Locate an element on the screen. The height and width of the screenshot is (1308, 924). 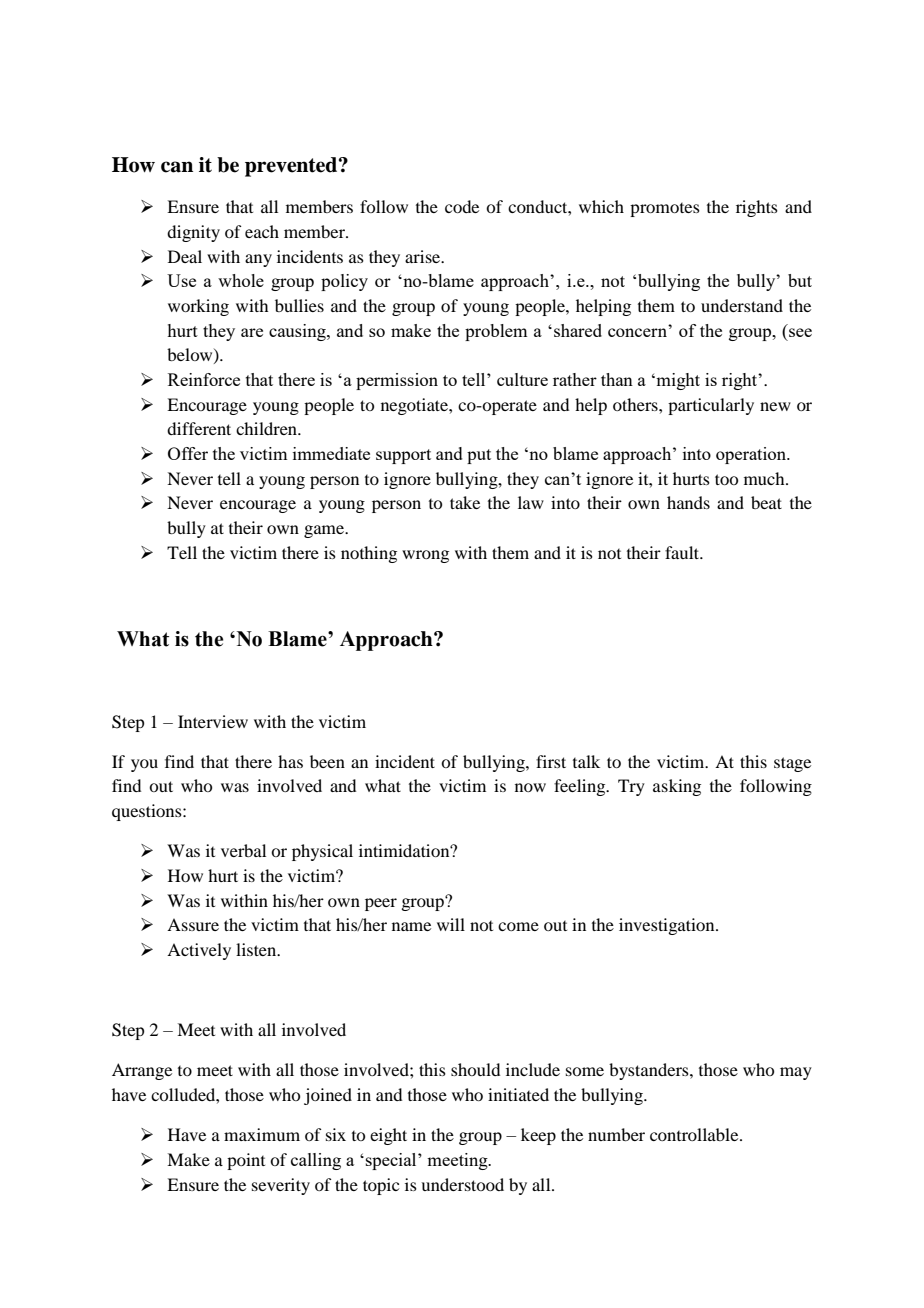
will is located at coordinates (451, 924).
